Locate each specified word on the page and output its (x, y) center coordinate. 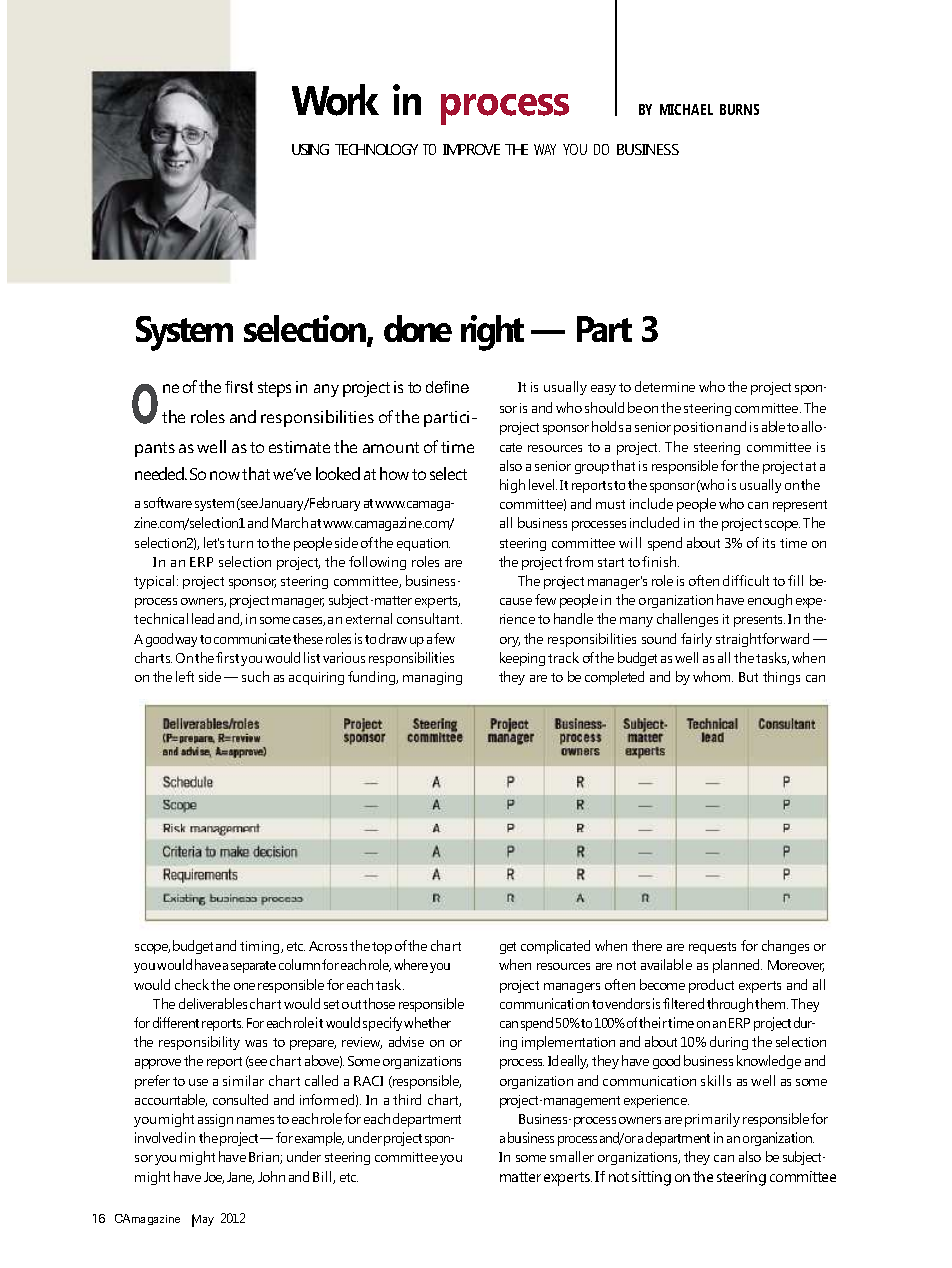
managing (432, 678)
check (192, 984)
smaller (572, 1156)
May (203, 1220)
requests (712, 948)
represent (800, 506)
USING (310, 149)
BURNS (739, 109)
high (512, 486)
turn (240, 543)
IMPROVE (471, 149)
